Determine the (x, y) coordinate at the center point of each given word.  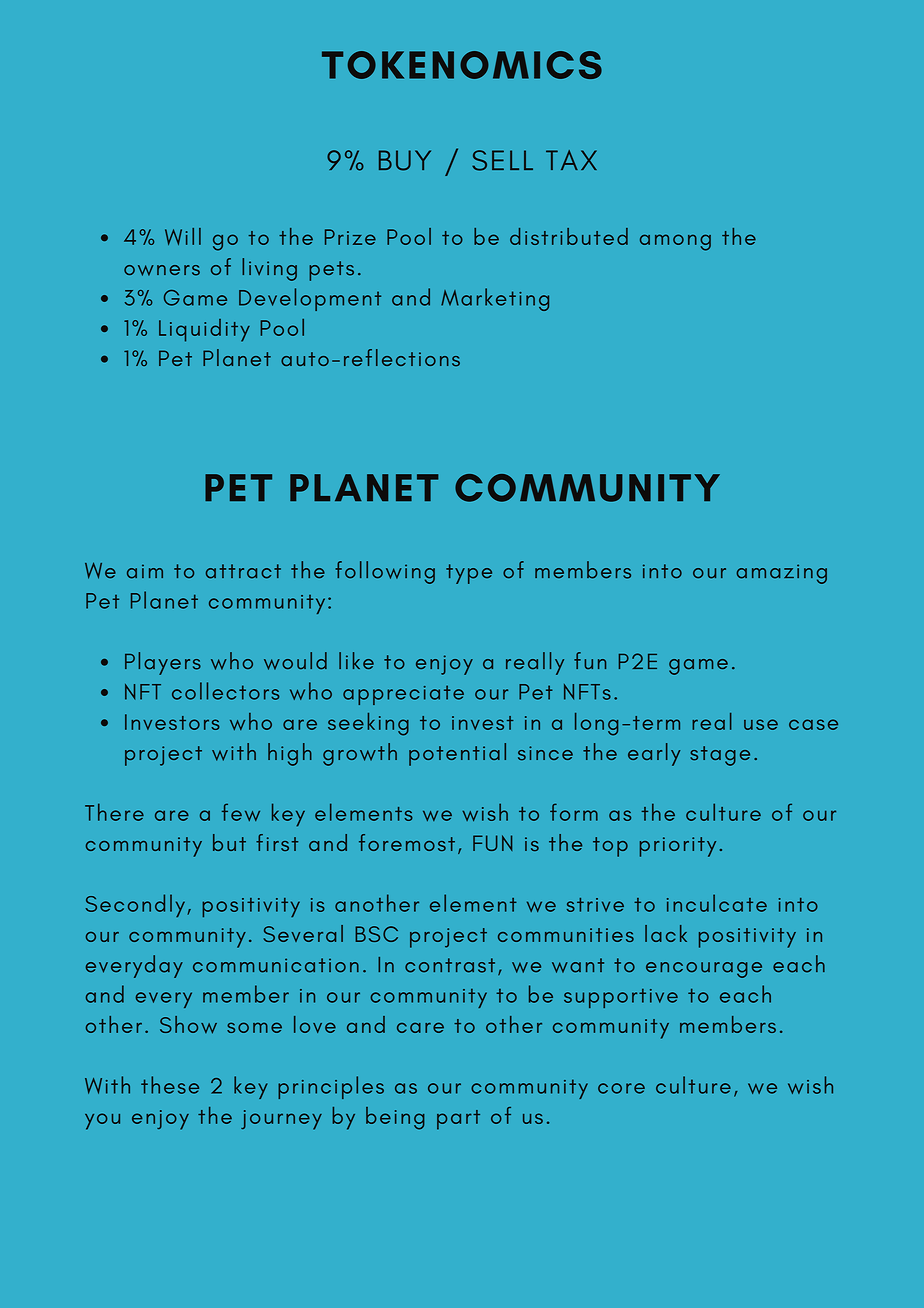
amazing (782, 574)
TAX (571, 160)
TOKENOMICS (462, 65)
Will (183, 236)
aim (145, 571)
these (170, 1085)
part (458, 1120)
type (469, 574)
